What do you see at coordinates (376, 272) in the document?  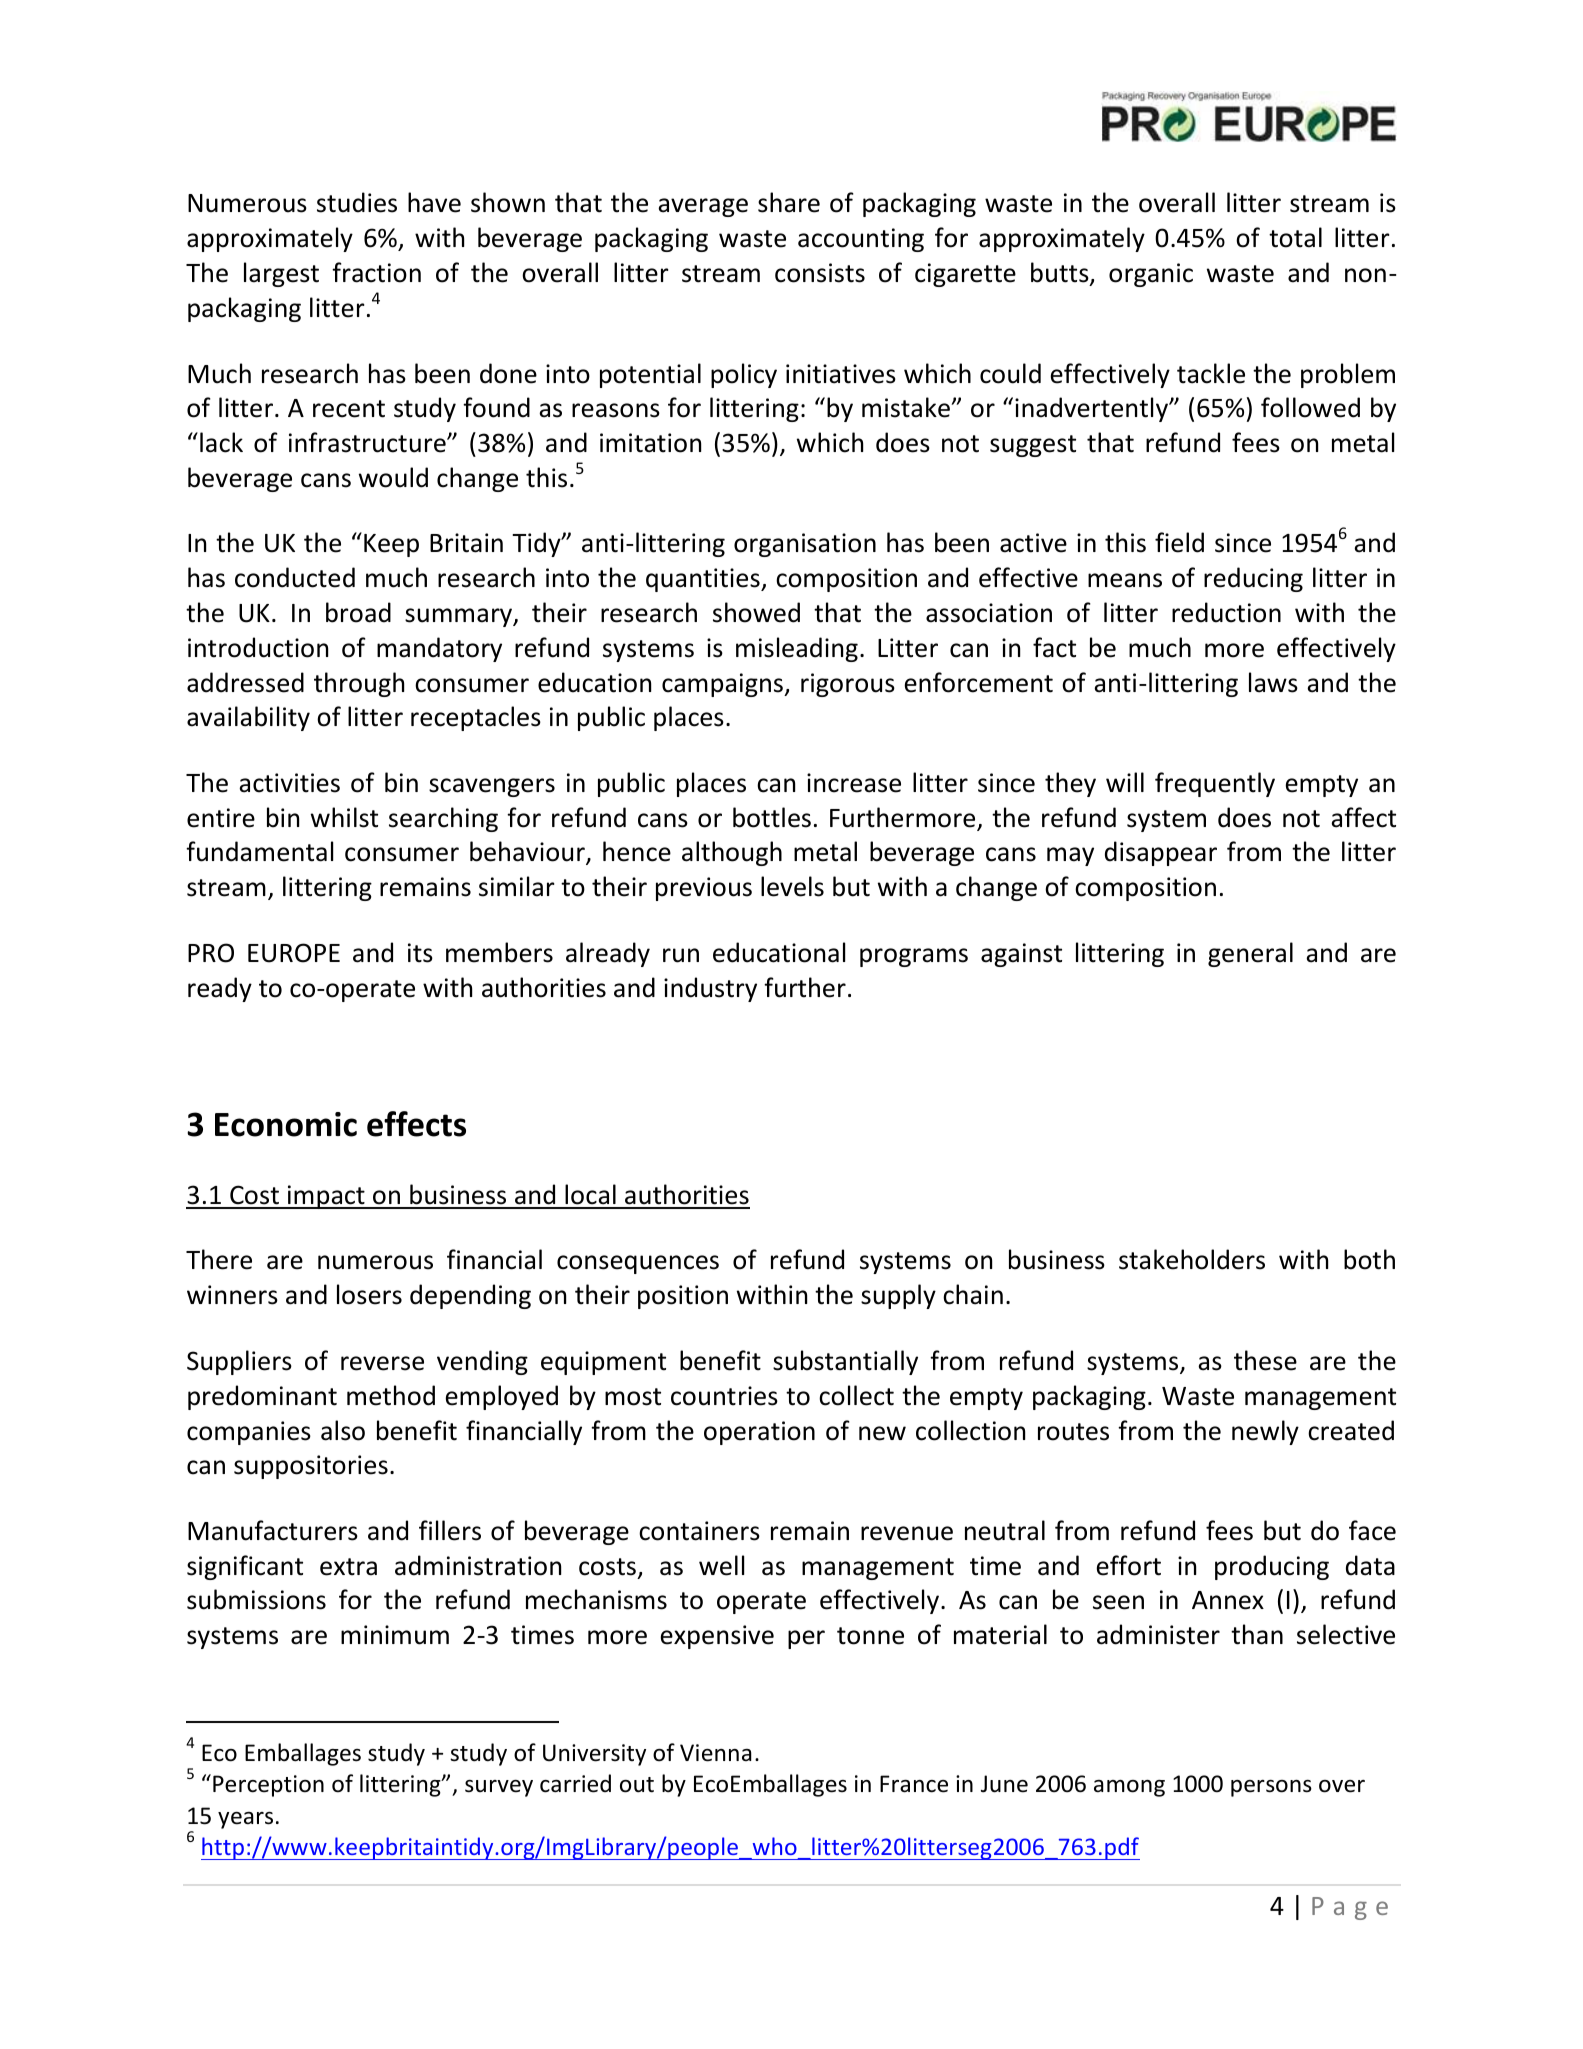 I see `fraction` at bounding box center [376, 272].
